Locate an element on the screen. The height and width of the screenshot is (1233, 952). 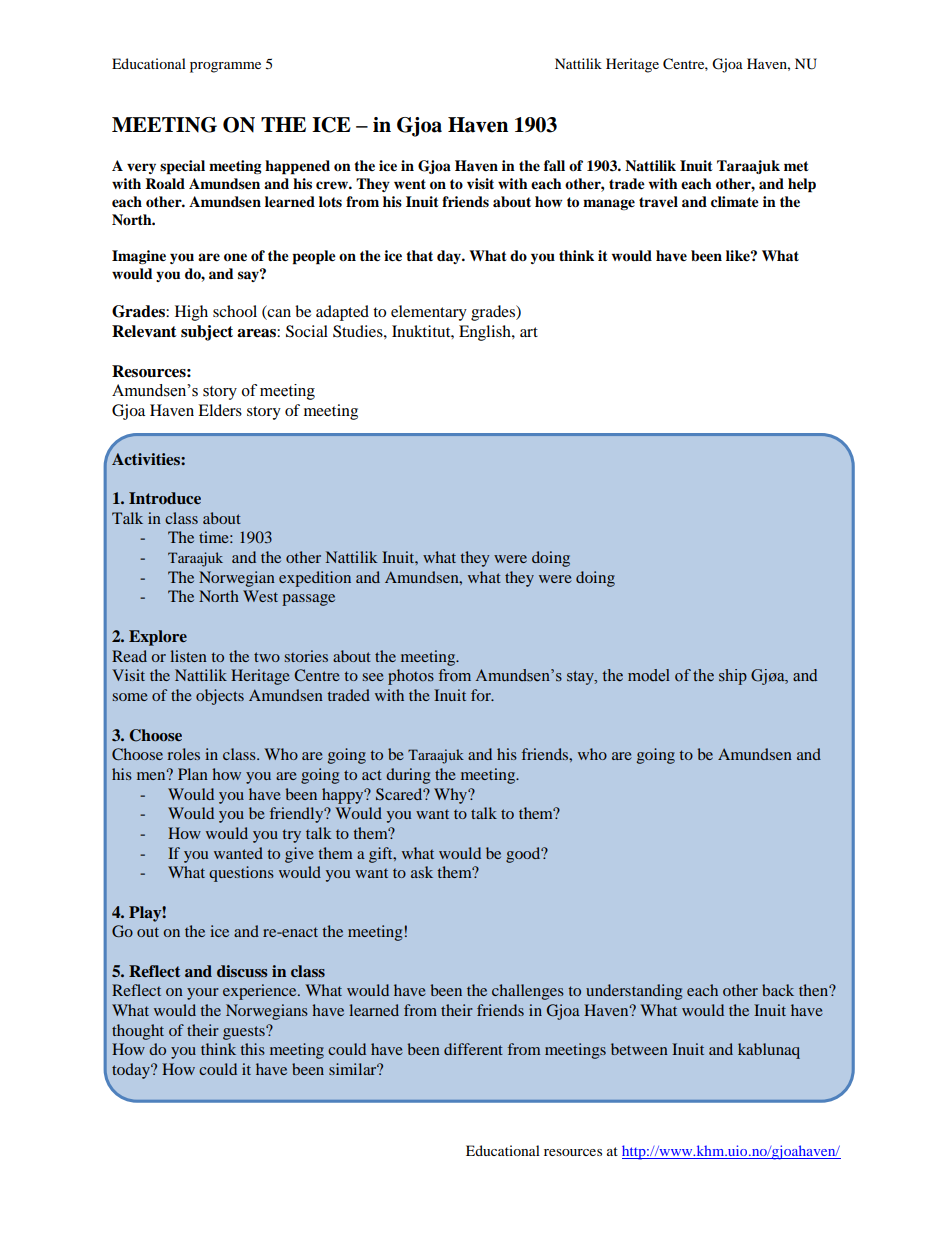
met is located at coordinates (796, 166).
